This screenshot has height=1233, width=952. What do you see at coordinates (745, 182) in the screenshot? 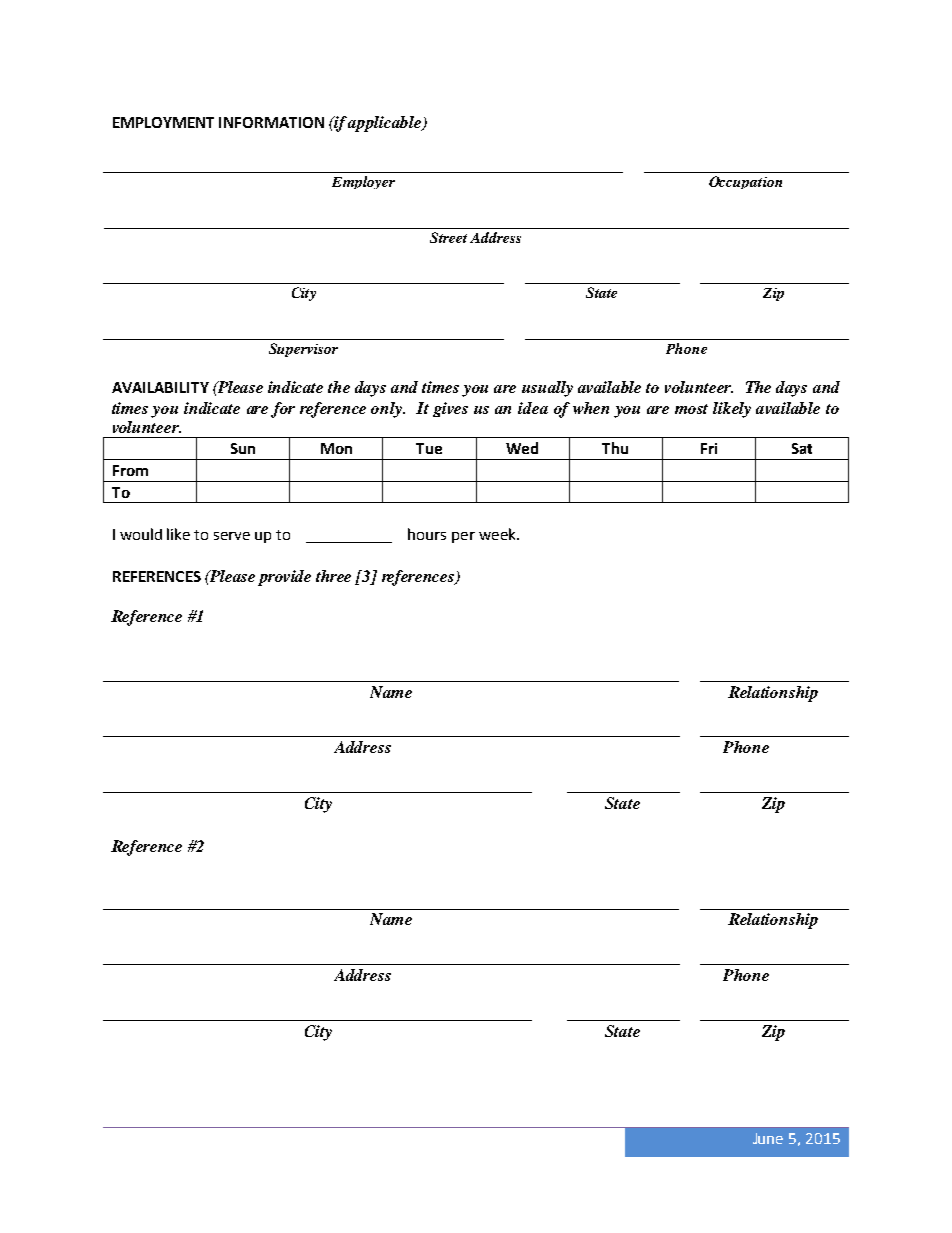
I see `Occupation` at bounding box center [745, 182].
